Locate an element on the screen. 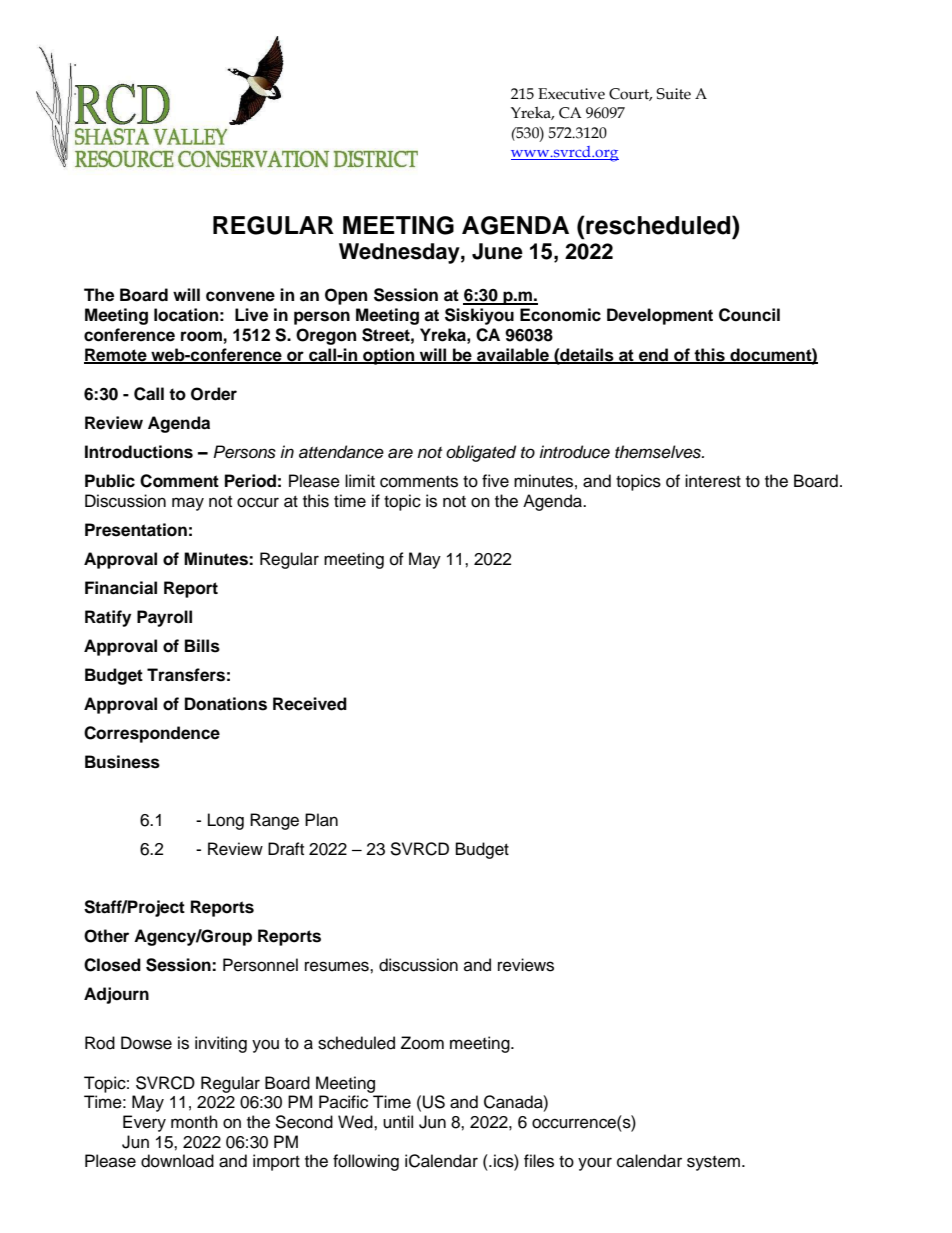 This screenshot has height=1233, width=952. convene is located at coordinates (240, 296).
